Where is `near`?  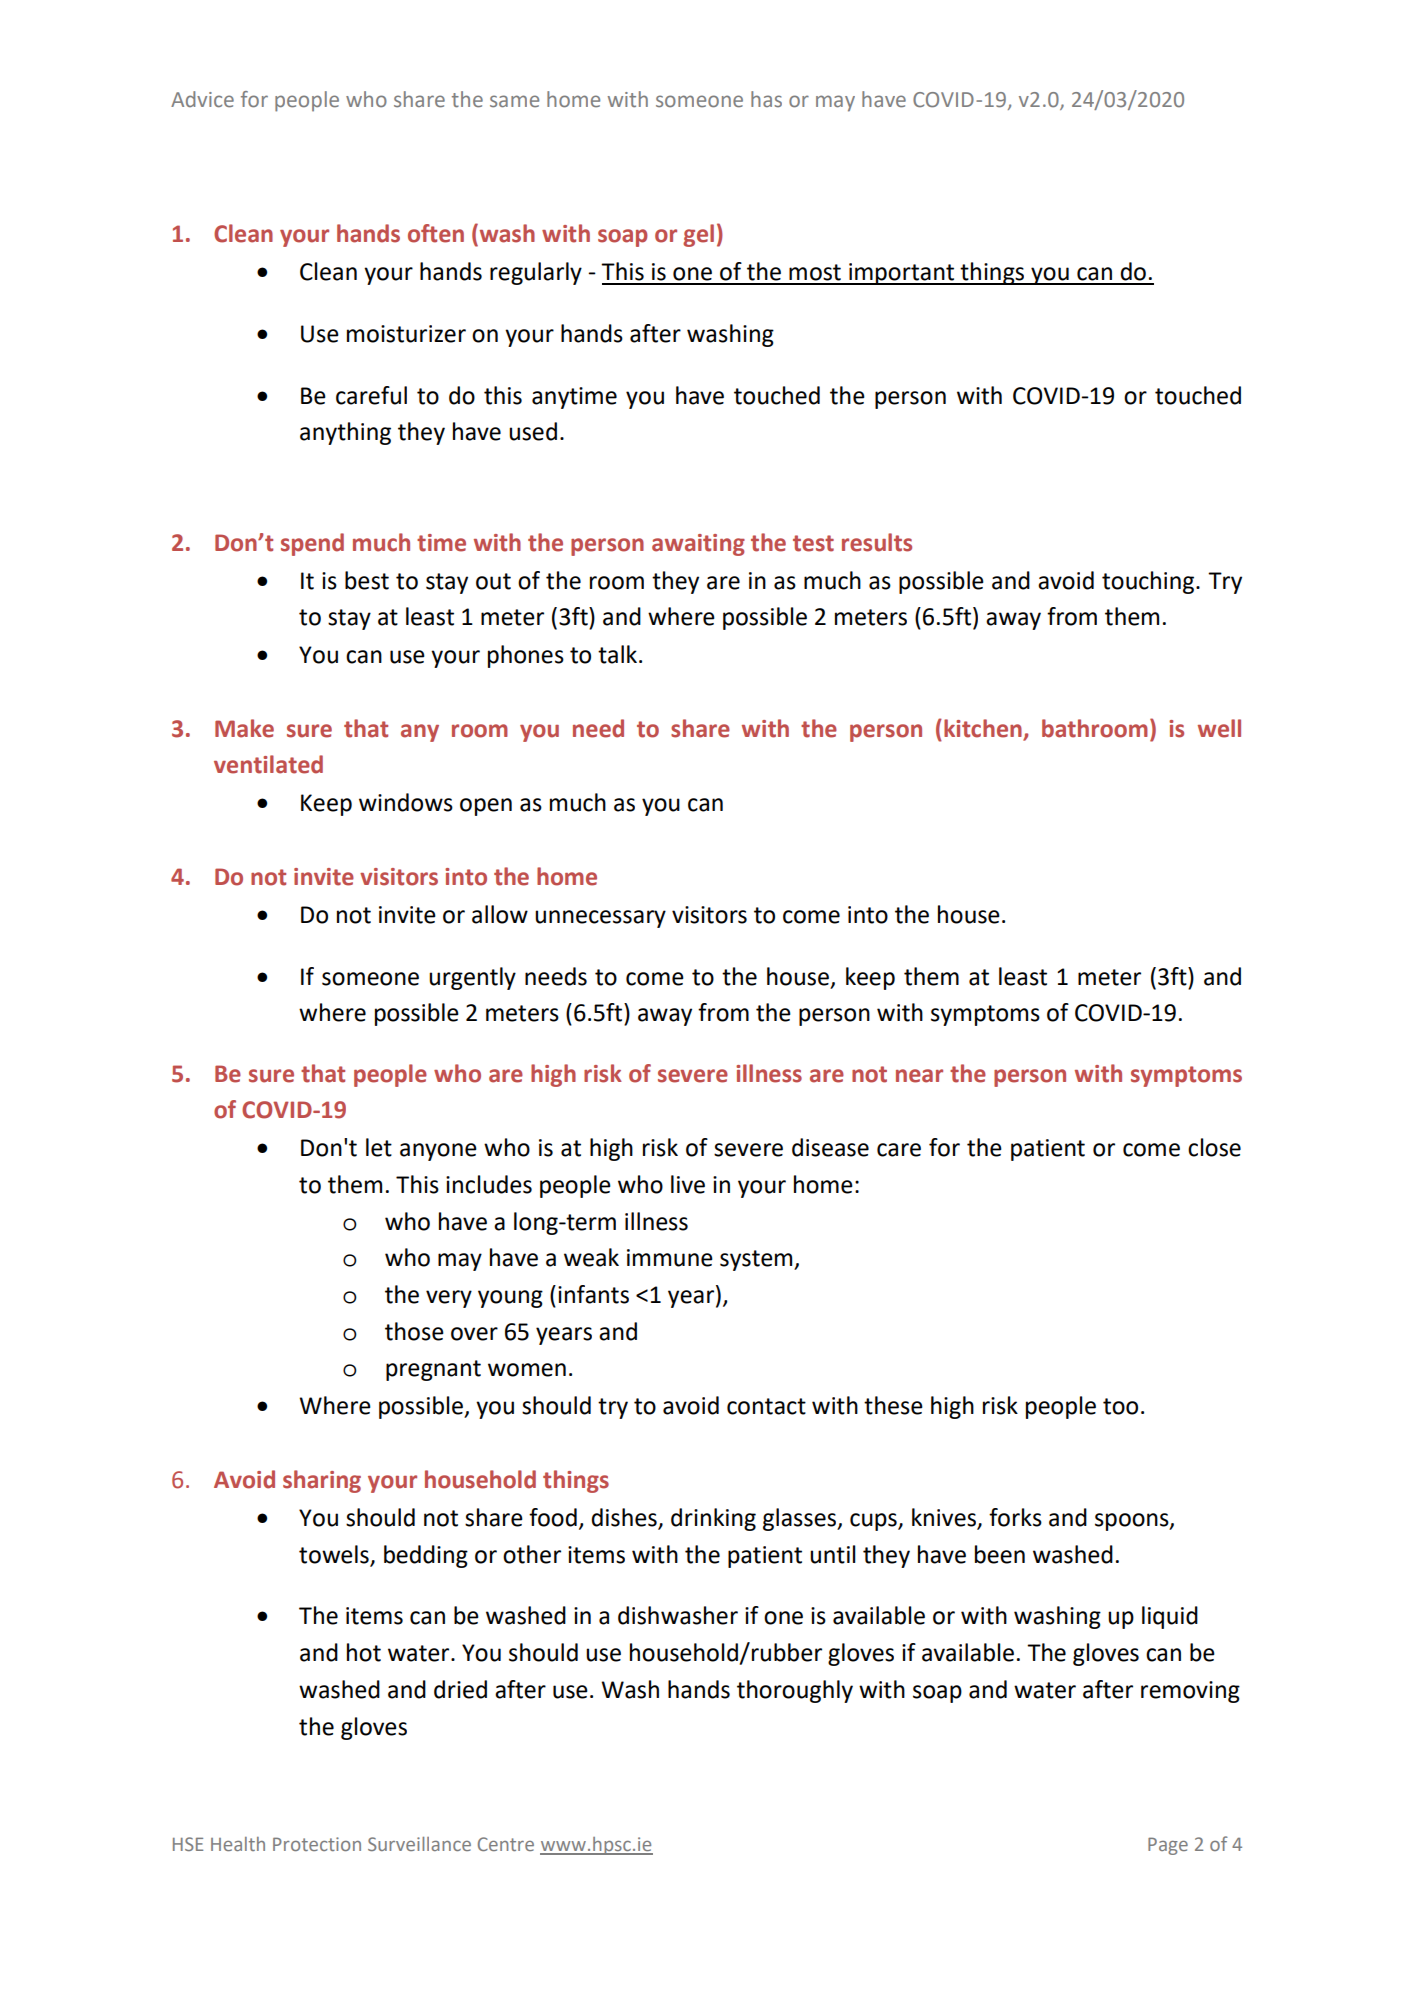 near is located at coordinates (919, 1076).
